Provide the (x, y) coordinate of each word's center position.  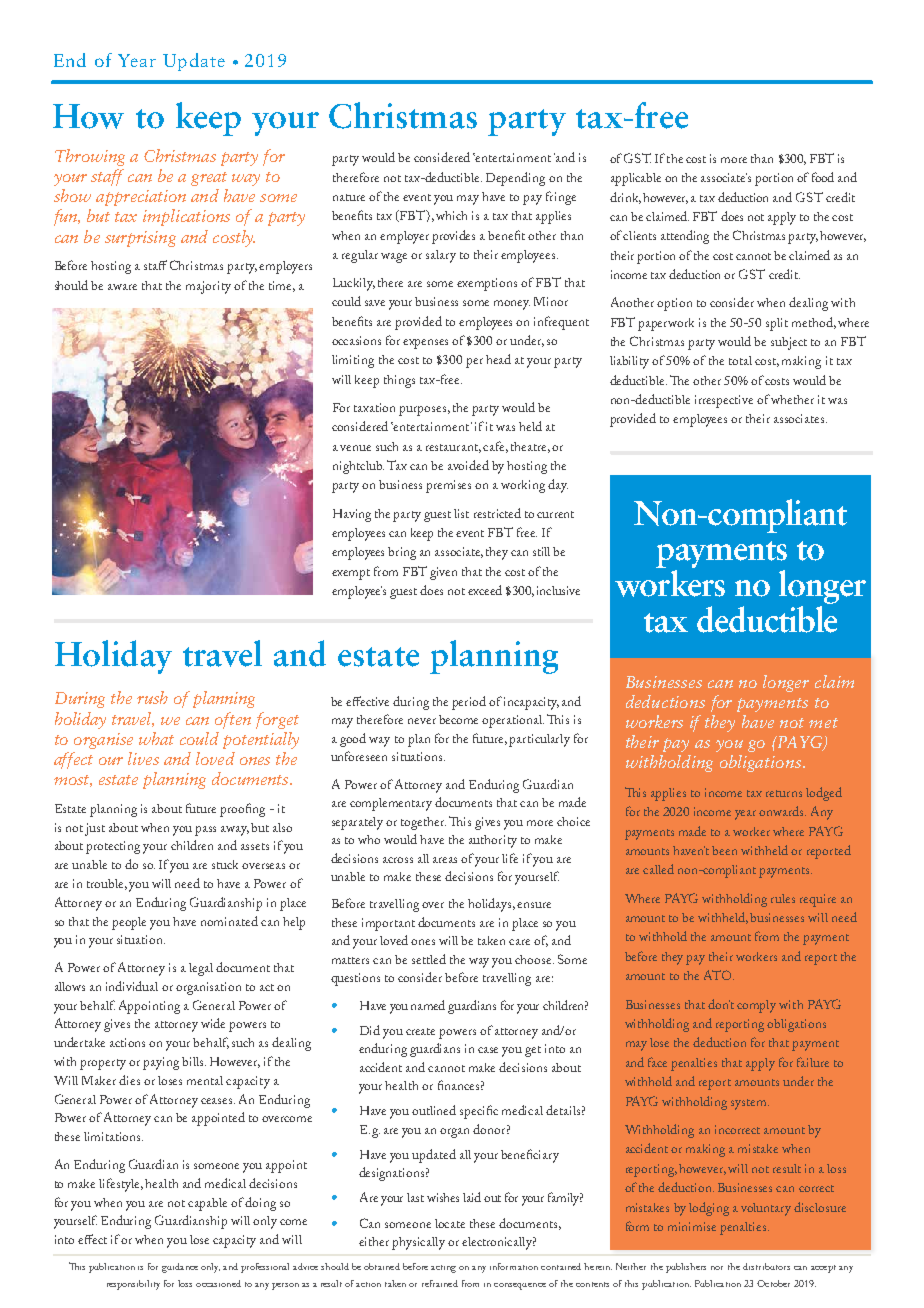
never (422, 721)
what (156, 738)
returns (784, 793)
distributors (766, 1266)
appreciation (141, 198)
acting (443, 1269)
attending (685, 237)
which (451, 215)
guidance (180, 1268)
